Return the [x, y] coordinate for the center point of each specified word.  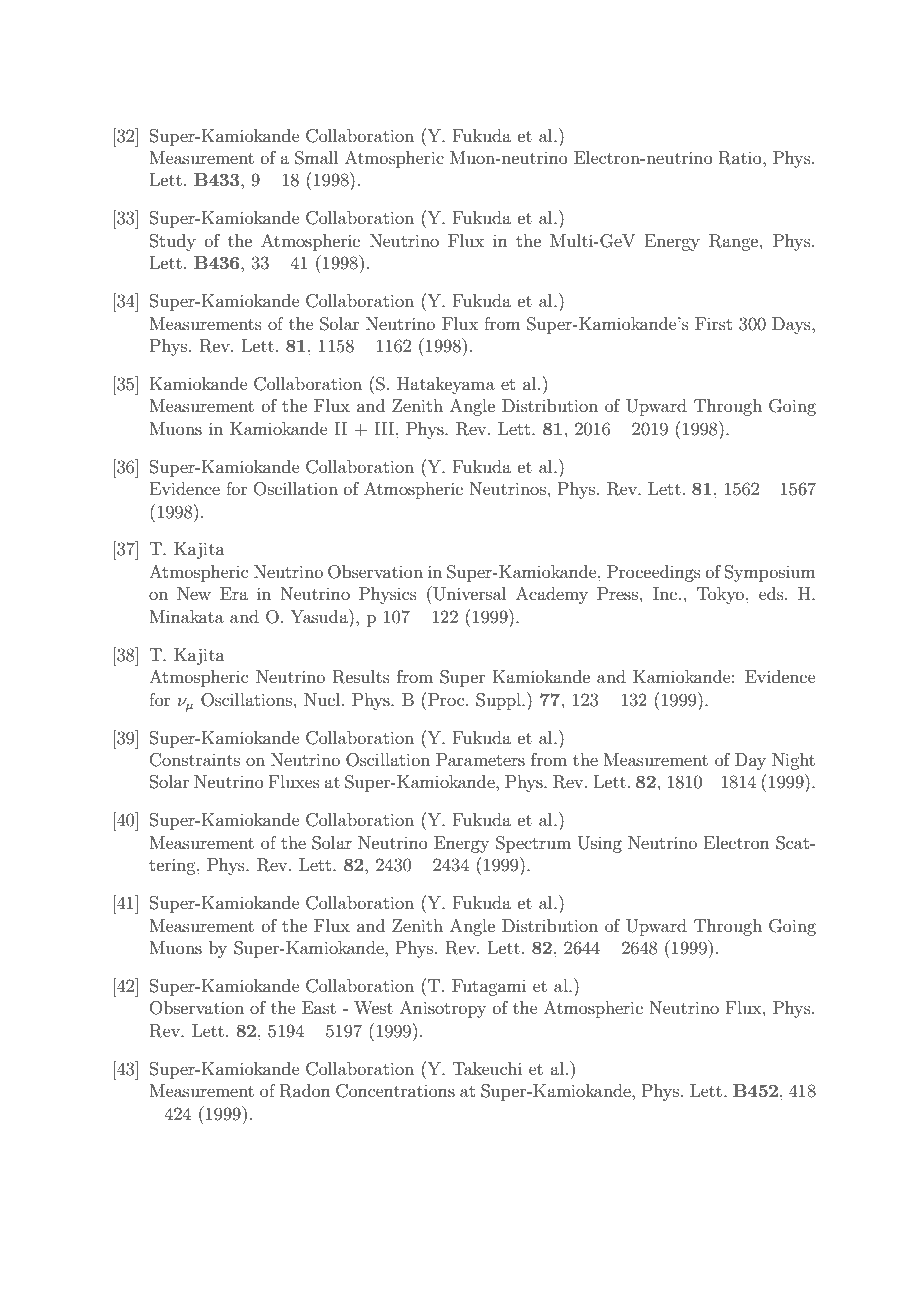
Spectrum [533, 844]
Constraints [195, 760]
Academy [552, 595]
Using [600, 844]
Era [234, 593]
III [385, 428]
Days [792, 325]
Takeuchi [487, 1068]
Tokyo [722, 595]
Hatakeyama [446, 385]
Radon [305, 1091]
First [713, 323]
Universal [468, 593]
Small [316, 158]
